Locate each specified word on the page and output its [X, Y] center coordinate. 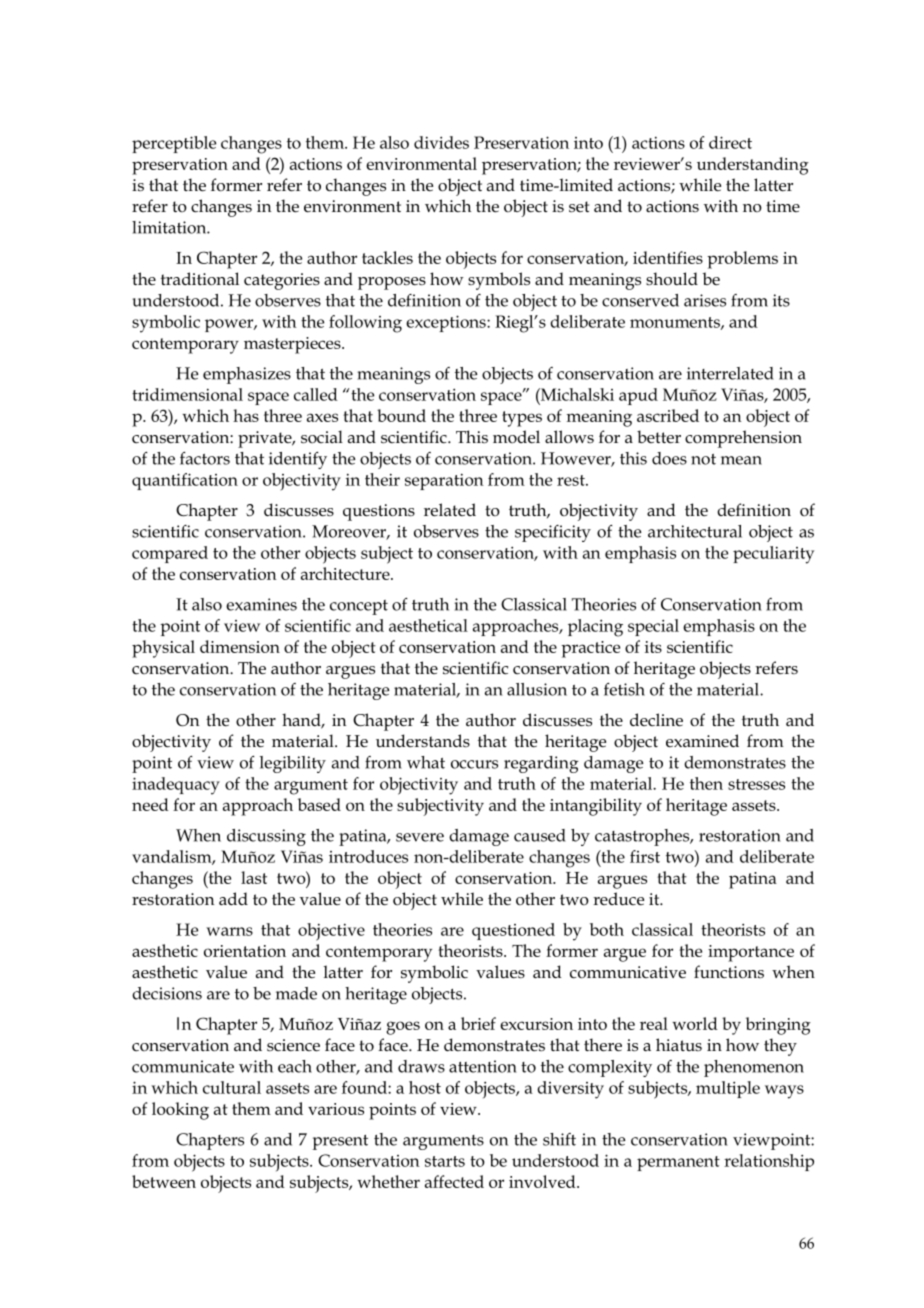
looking [180, 1111]
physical [163, 649]
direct [730, 142]
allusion [537, 689]
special [653, 627]
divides [441, 142]
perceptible [174, 144]
